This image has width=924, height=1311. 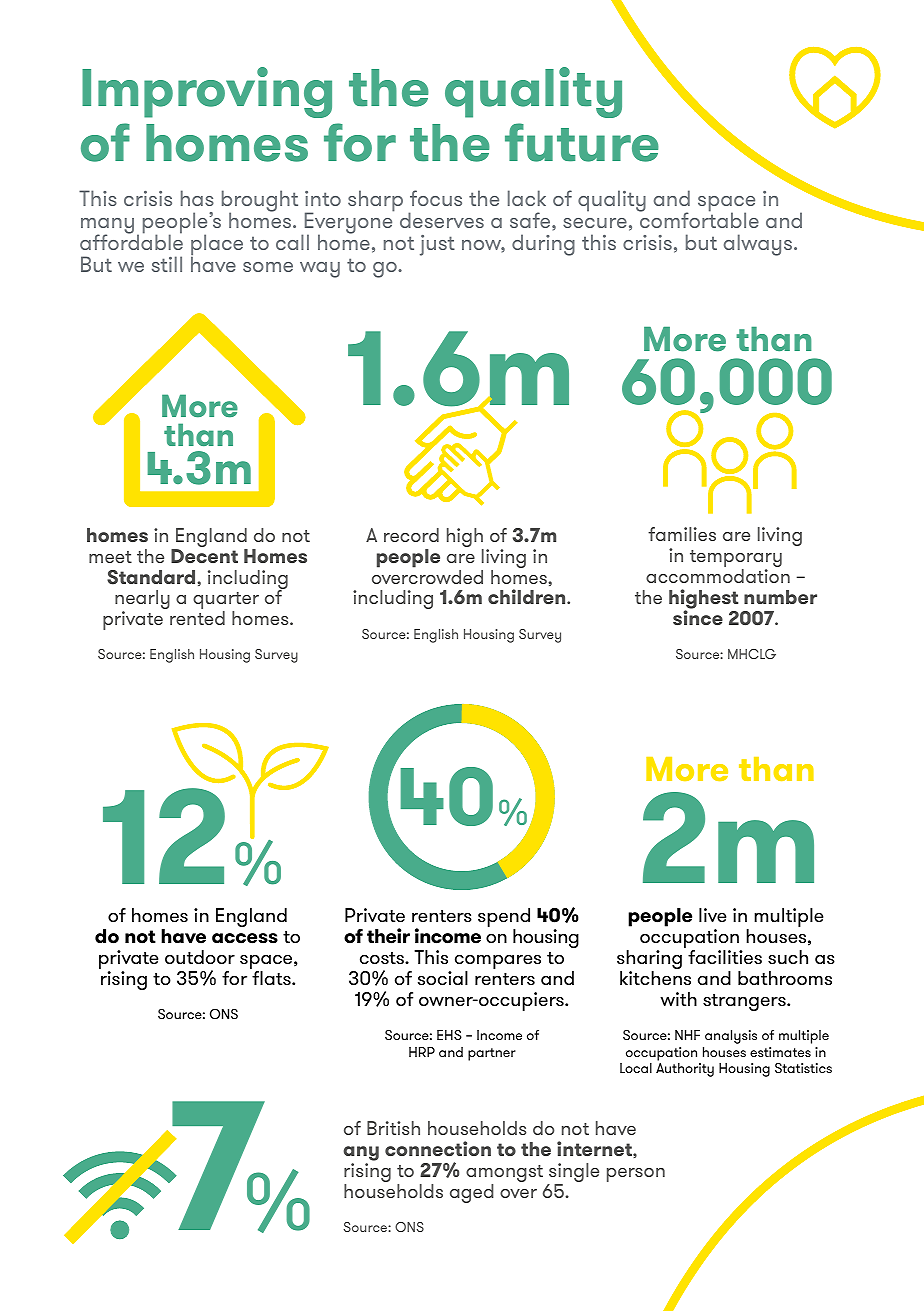 I want to click on Improving, so click(x=207, y=92).
